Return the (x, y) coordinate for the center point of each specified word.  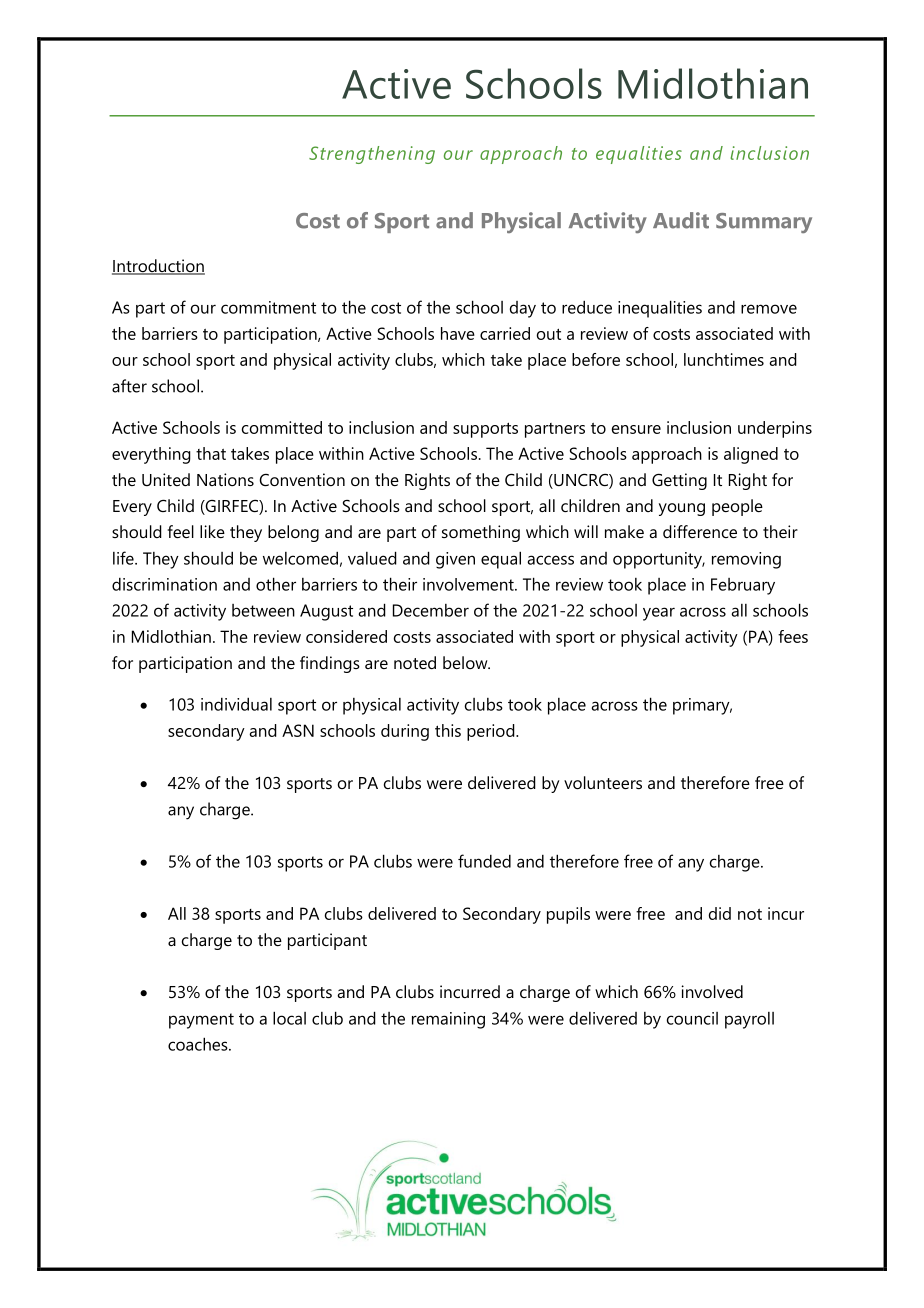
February (743, 586)
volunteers (603, 782)
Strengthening (372, 155)
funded (484, 861)
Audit (681, 220)
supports (485, 430)
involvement (469, 584)
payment (201, 1021)
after (129, 386)
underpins (775, 429)
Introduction (158, 267)
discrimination (164, 584)
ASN (298, 730)
